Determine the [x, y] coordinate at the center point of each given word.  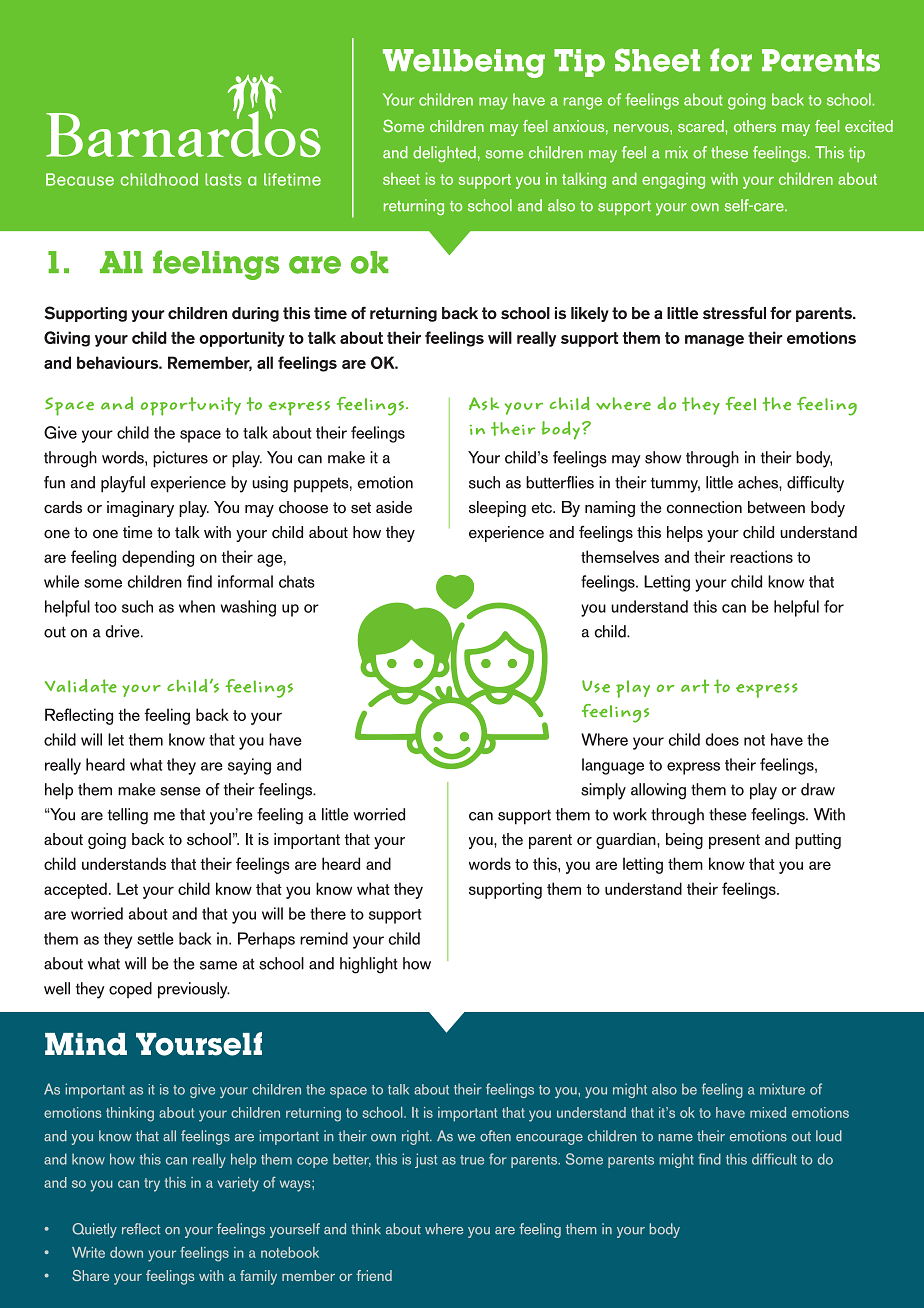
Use [596, 686]
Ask [484, 403]
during [255, 314]
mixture [782, 1089]
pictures [180, 459]
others [755, 126]
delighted [444, 154]
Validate [81, 686]
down [126, 1252]
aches [759, 482]
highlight [369, 965]
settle [155, 938]
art [695, 686]
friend [374, 1275]
